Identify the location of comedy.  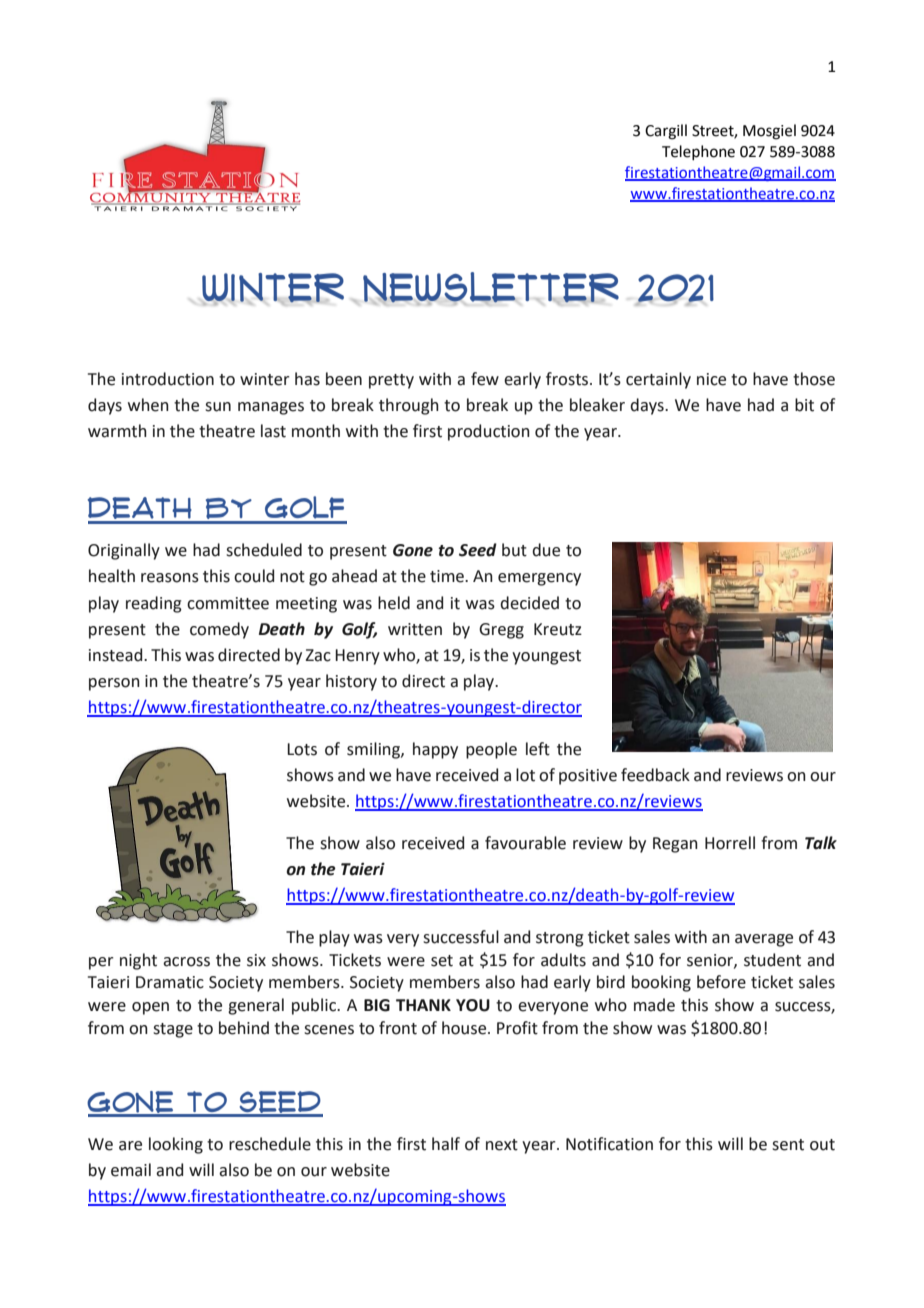
(219, 630).
